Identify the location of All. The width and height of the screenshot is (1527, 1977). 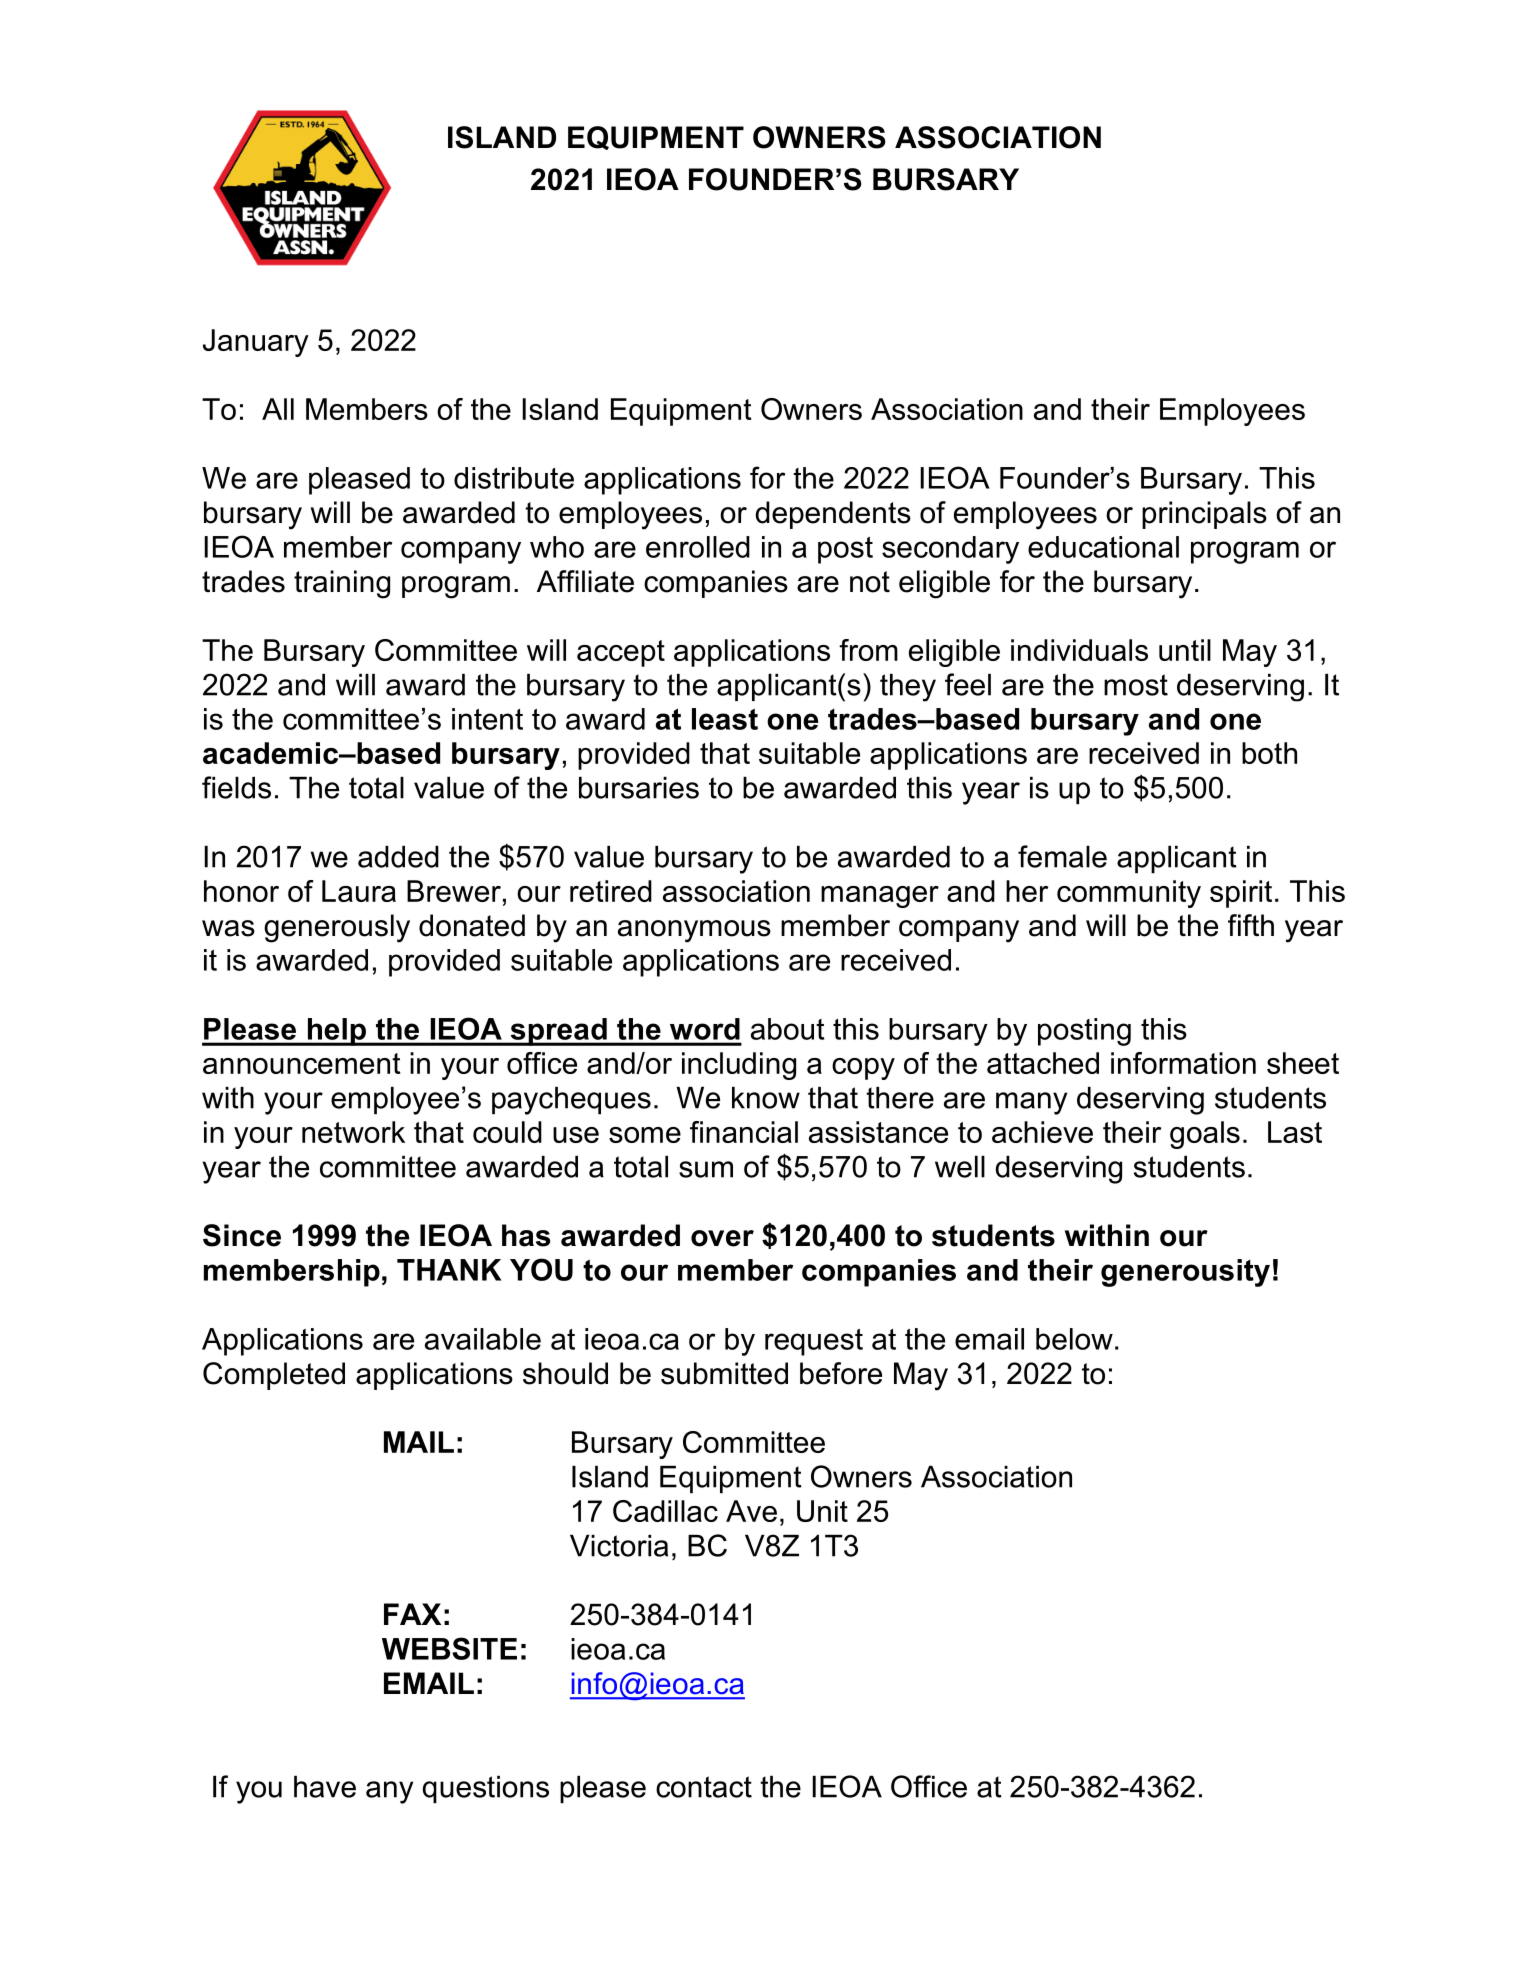
(278, 409).
